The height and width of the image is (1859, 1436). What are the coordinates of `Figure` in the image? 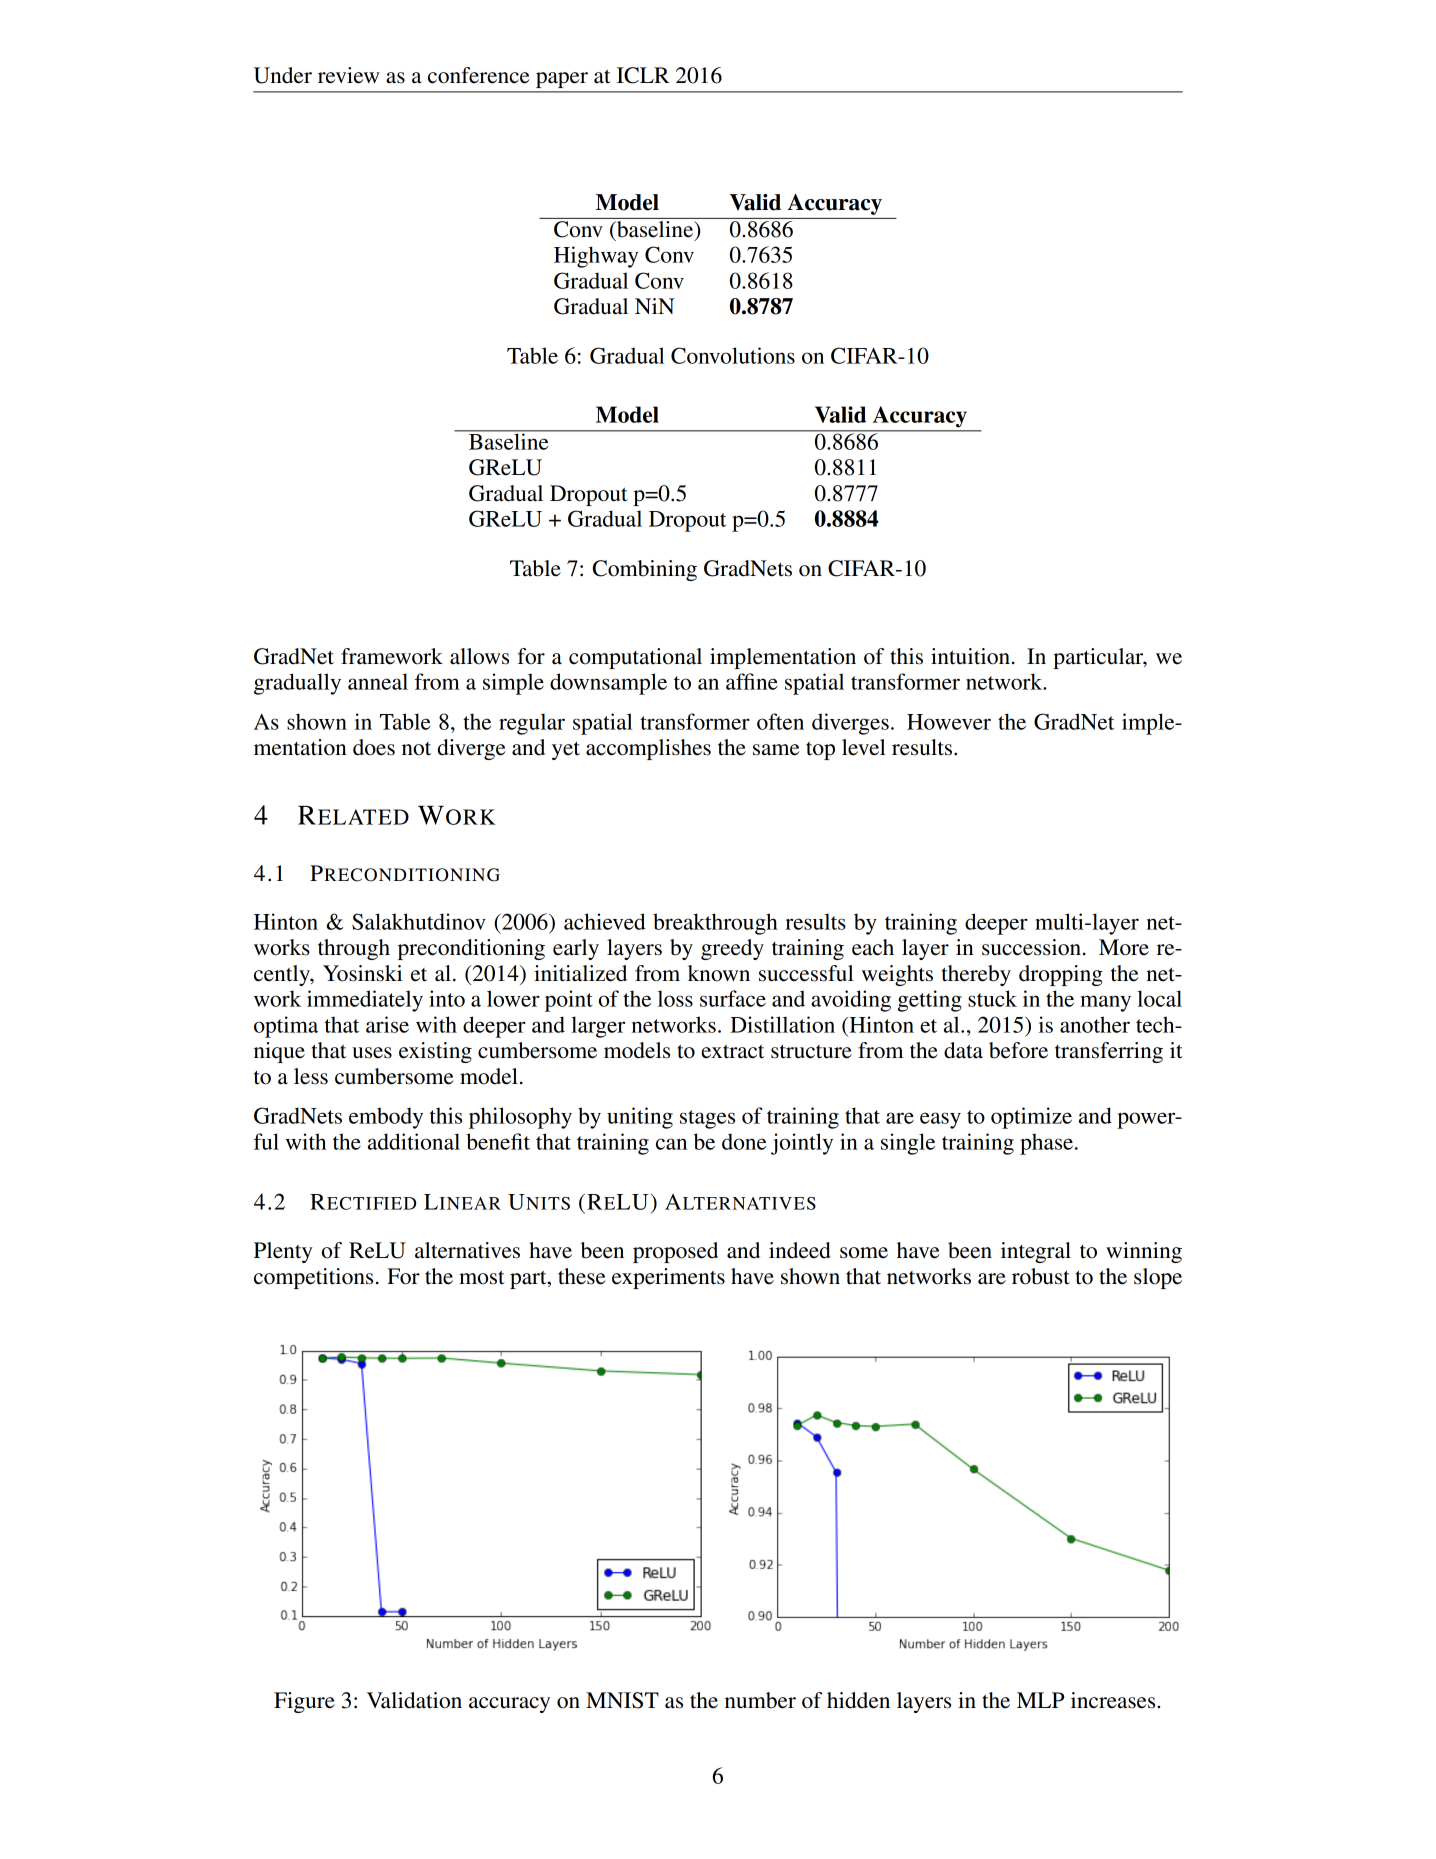 It's located at (304, 1702).
